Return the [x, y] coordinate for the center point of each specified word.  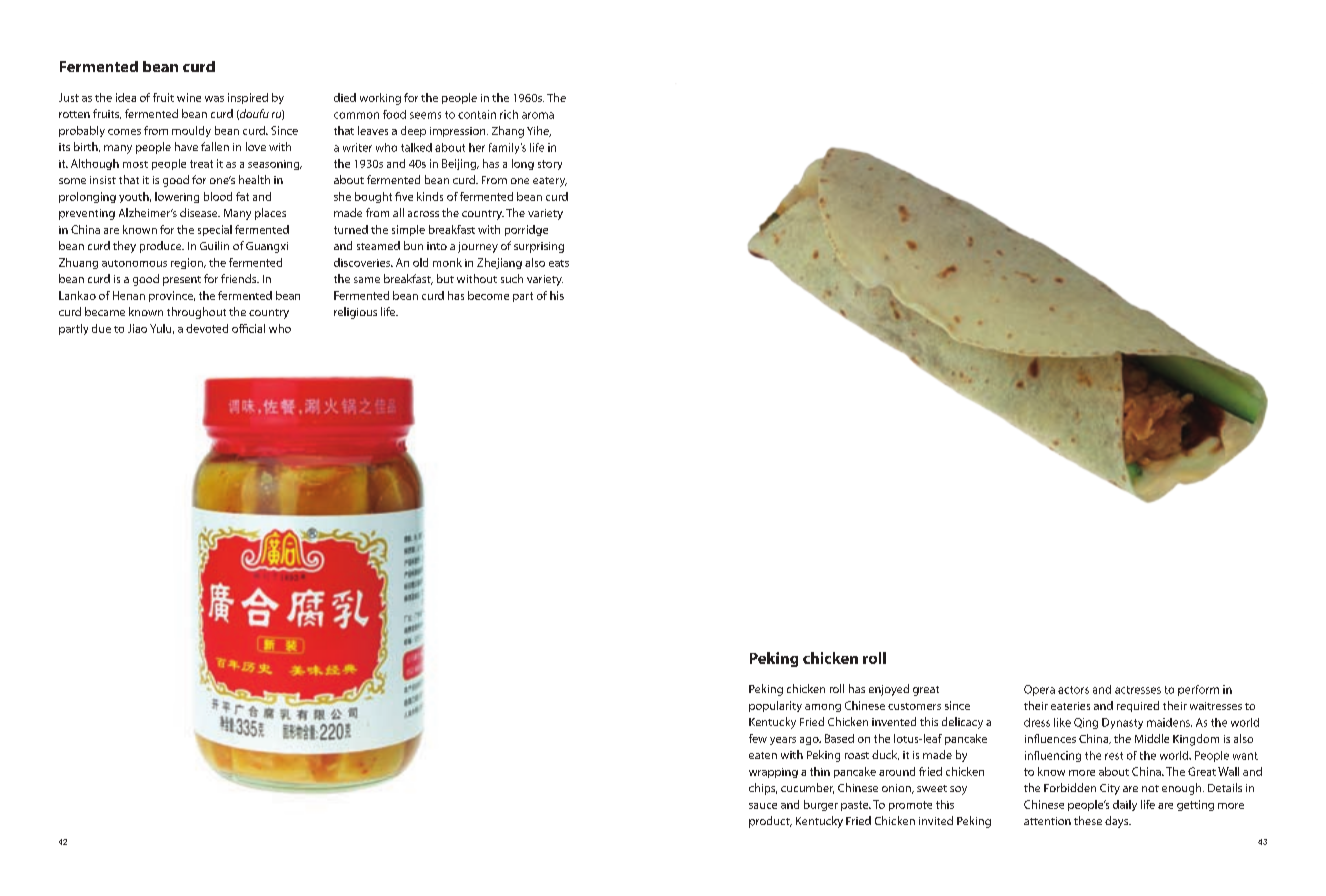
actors [1073, 690]
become [488, 295]
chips [763, 789]
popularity [775, 706]
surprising [539, 247]
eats [559, 263]
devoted [207, 328]
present [182, 281]
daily [1125, 805]
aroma [538, 115]
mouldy [191, 131]
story [550, 165]
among [823, 708]
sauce [763, 806]
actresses [1138, 690]
